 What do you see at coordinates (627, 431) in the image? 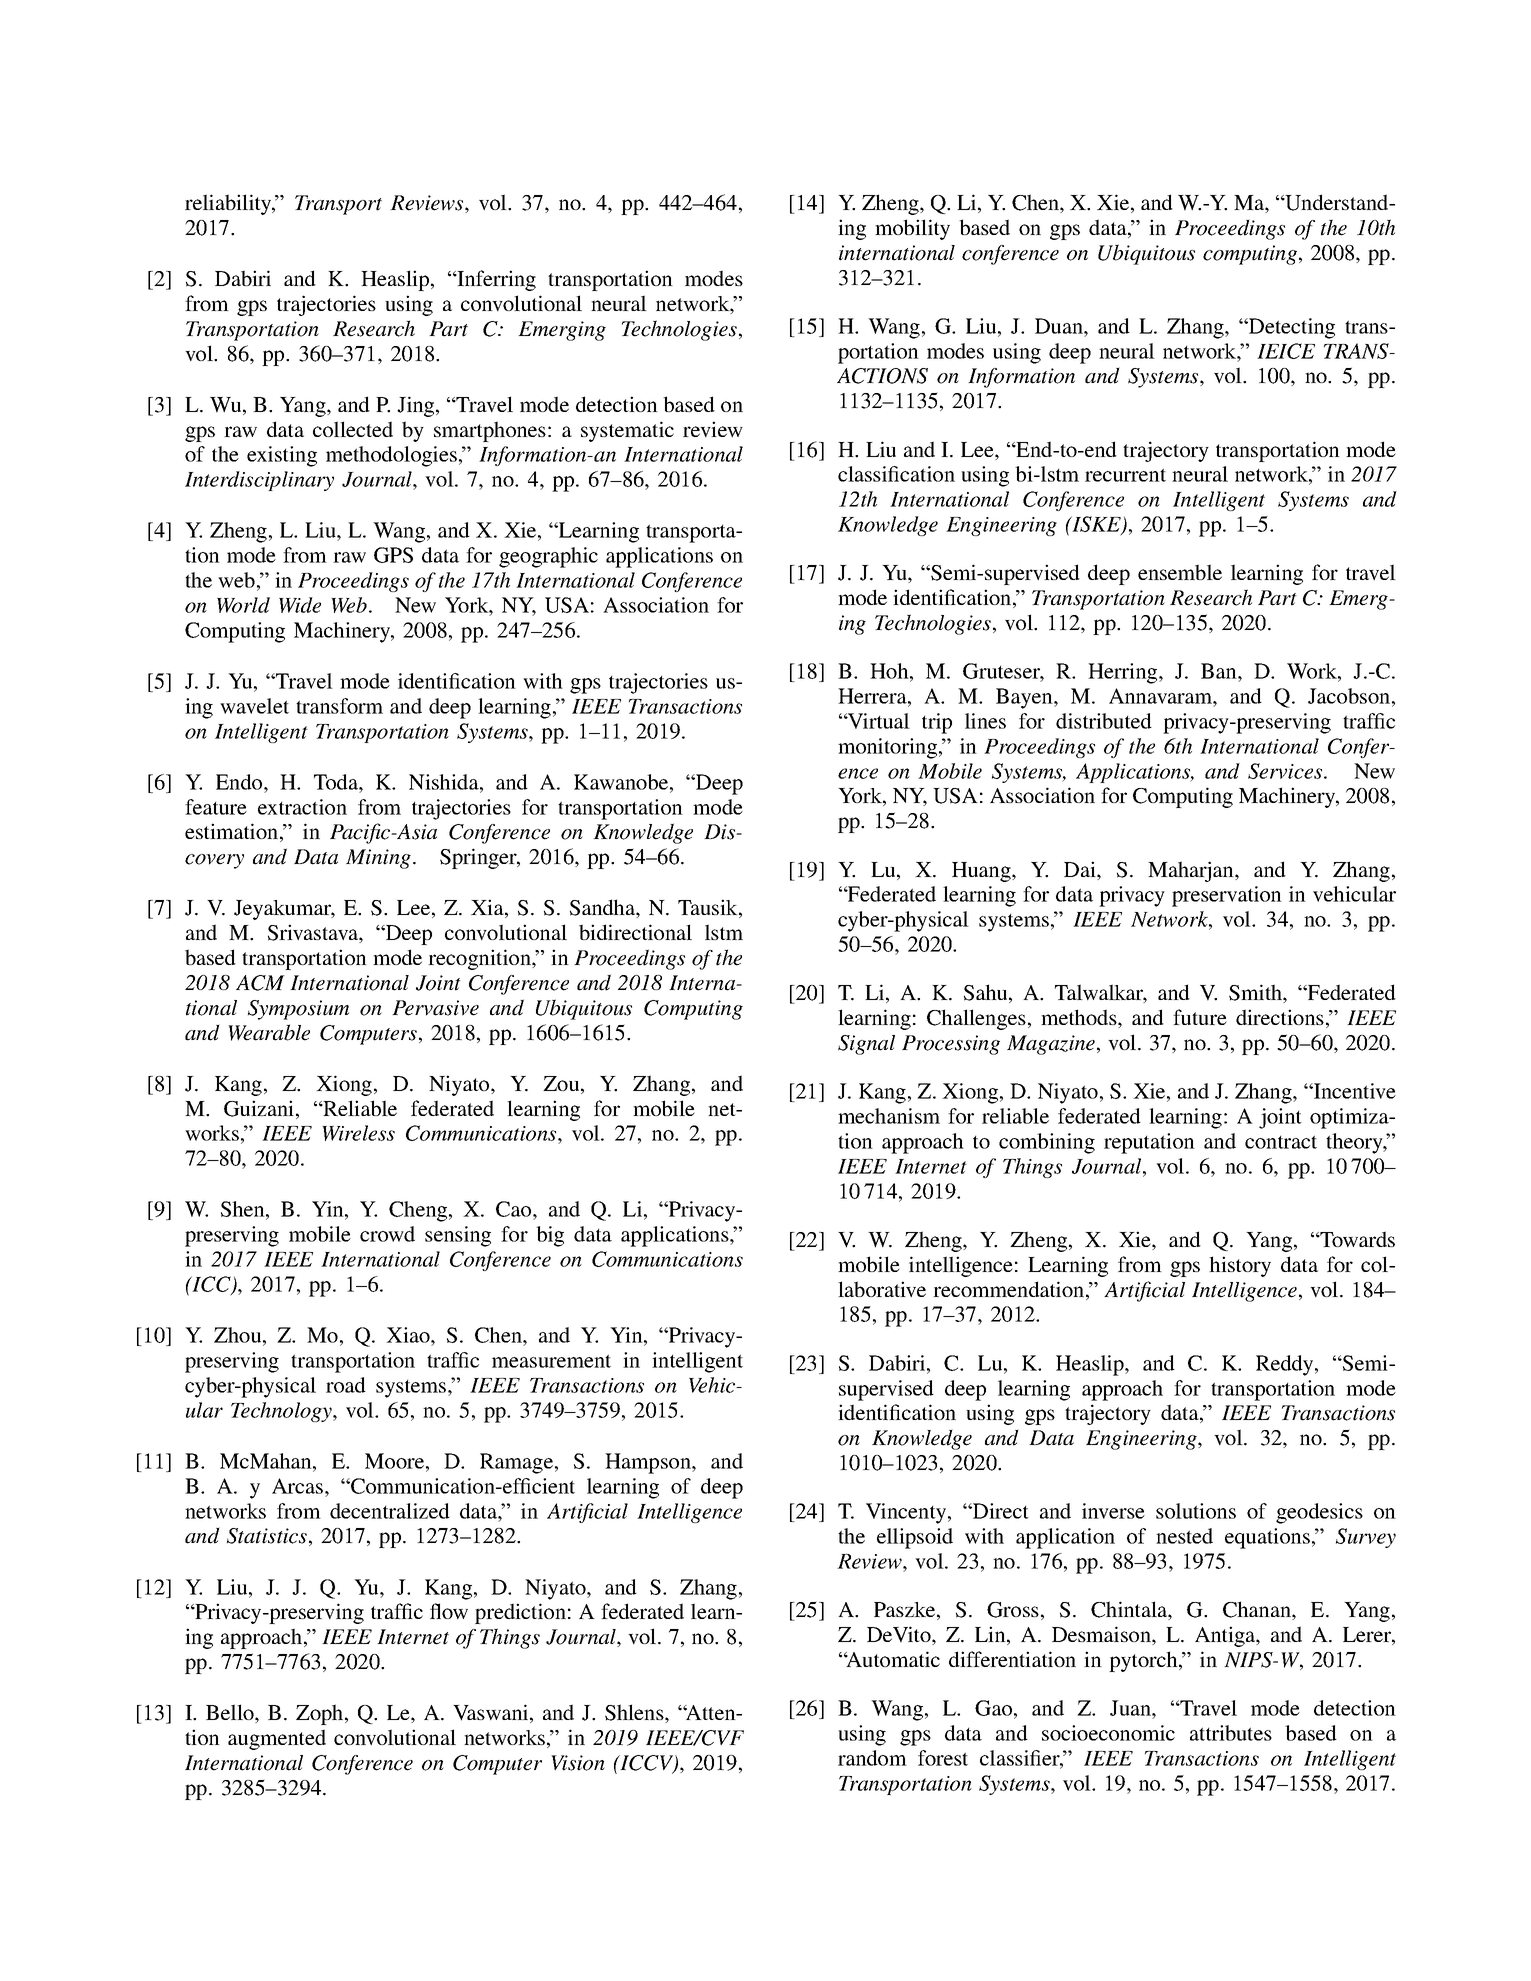
I see `systematic` at bounding box center [627, 431].
